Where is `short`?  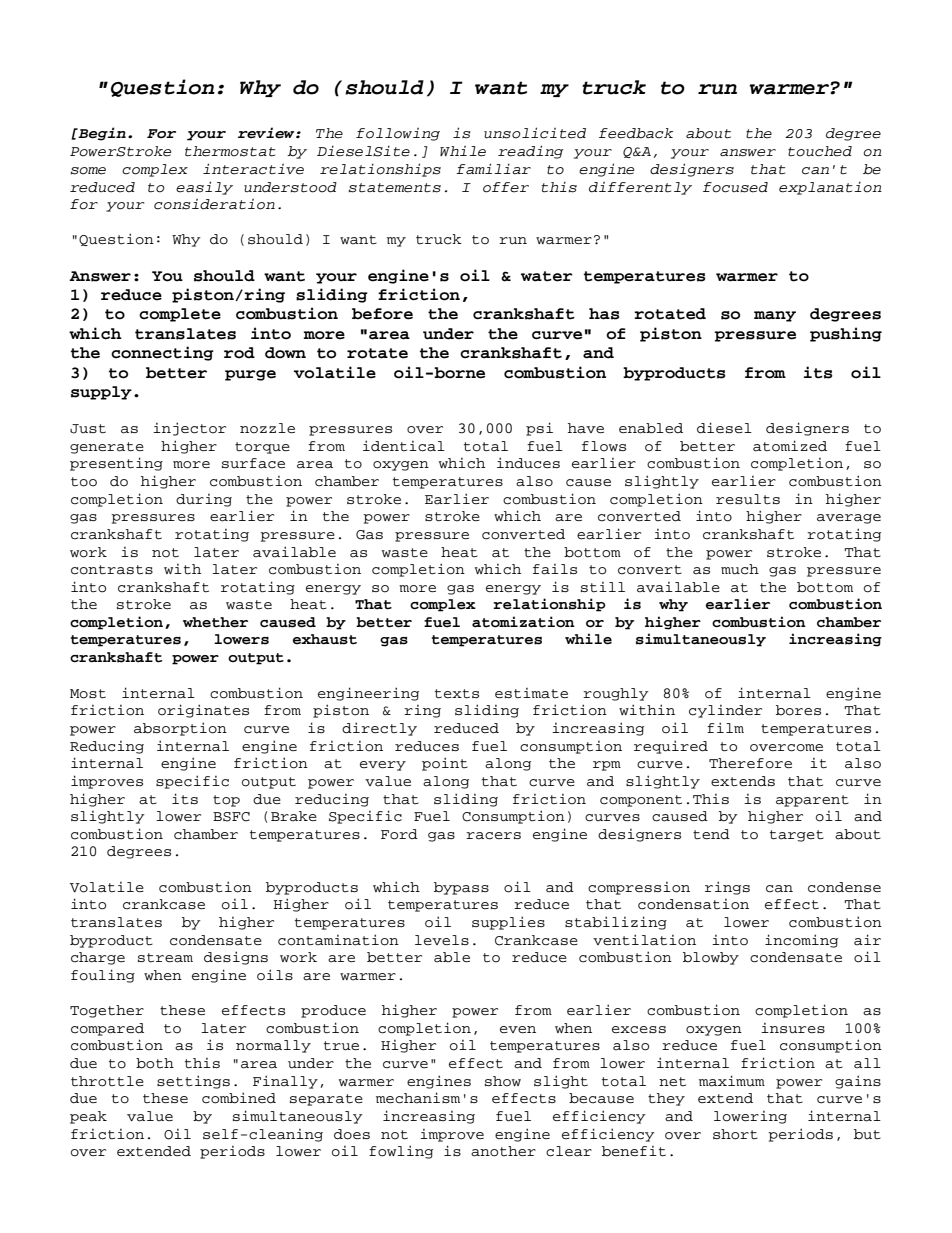 short is located at coordinates (735, 1134).
